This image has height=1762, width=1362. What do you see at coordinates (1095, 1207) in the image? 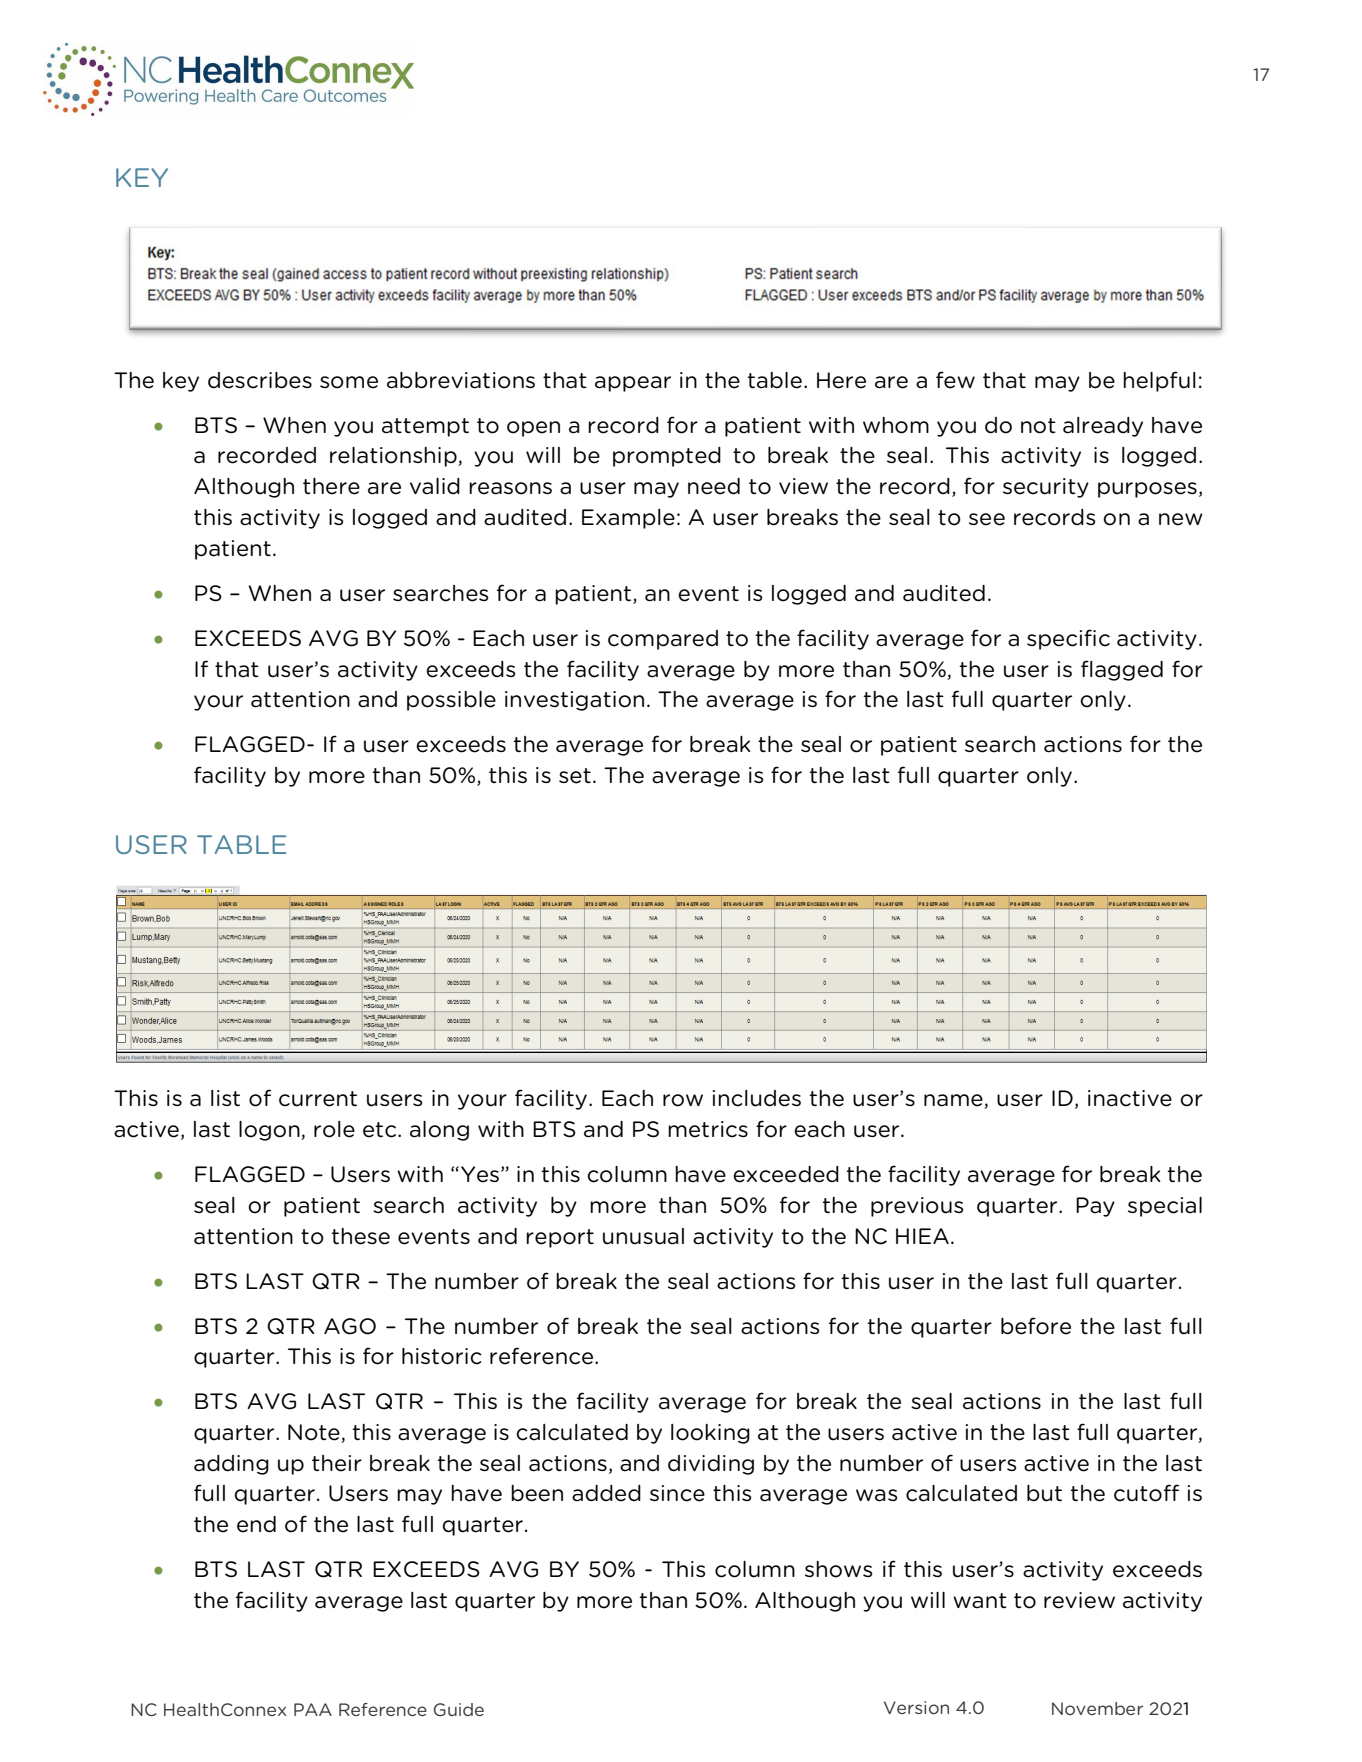
I see `Pay` at bounding box center [1095, 1207].
